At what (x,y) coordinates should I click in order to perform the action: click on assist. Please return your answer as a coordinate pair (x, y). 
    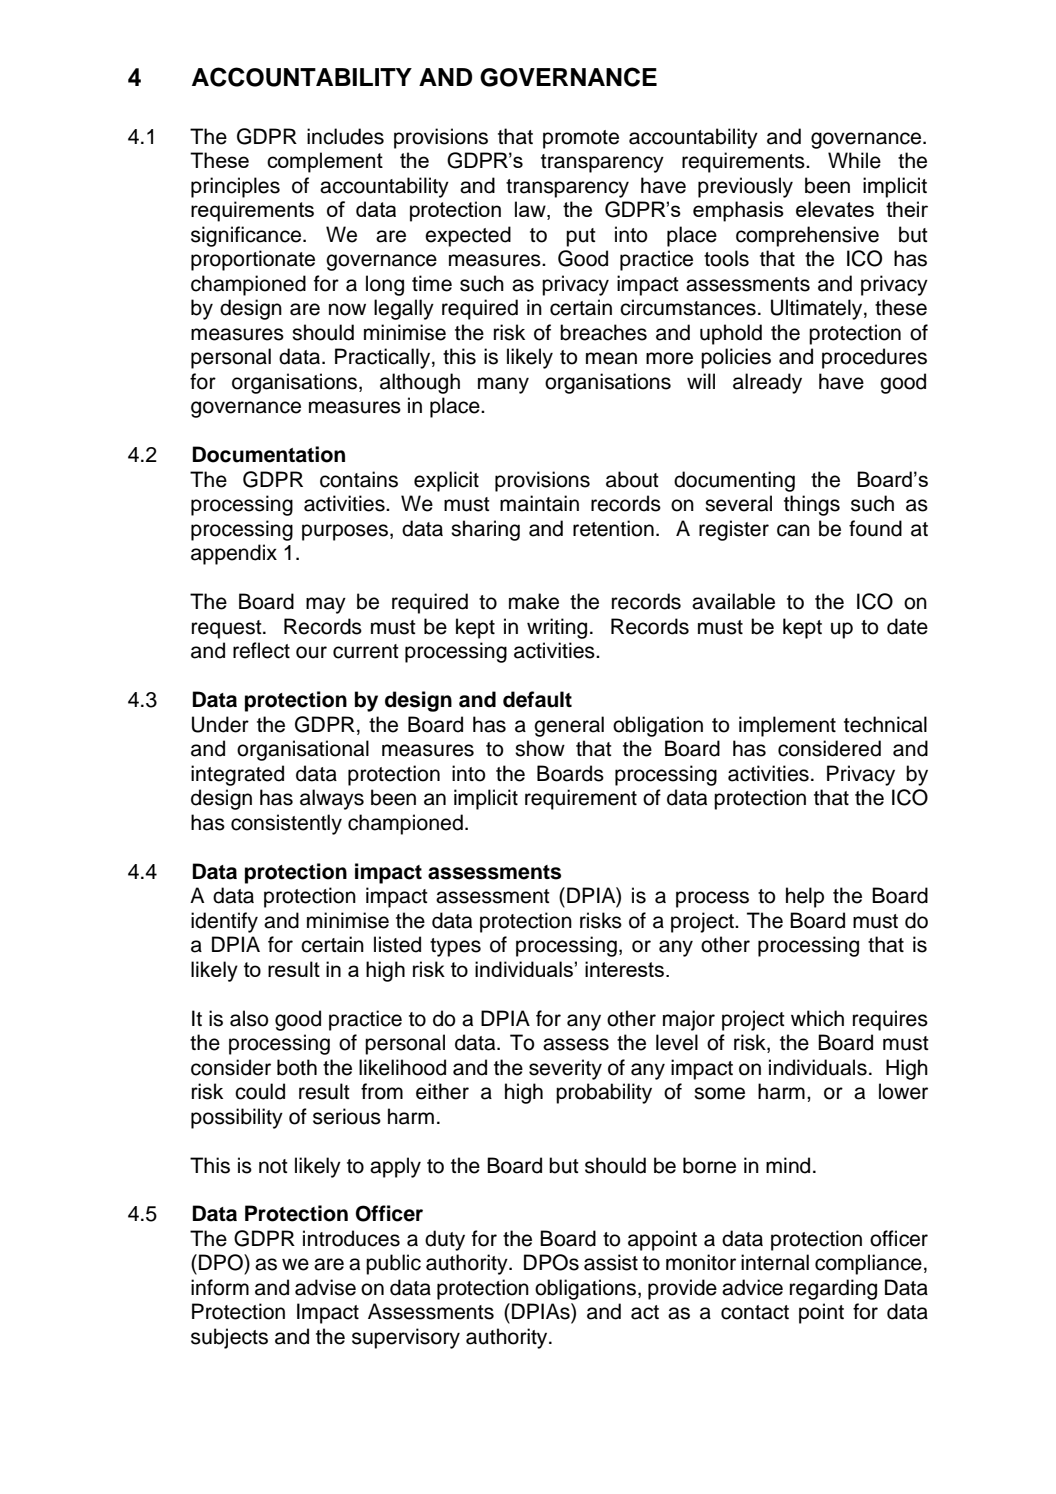
    Looking at the image, I should click on (611, 1262).
